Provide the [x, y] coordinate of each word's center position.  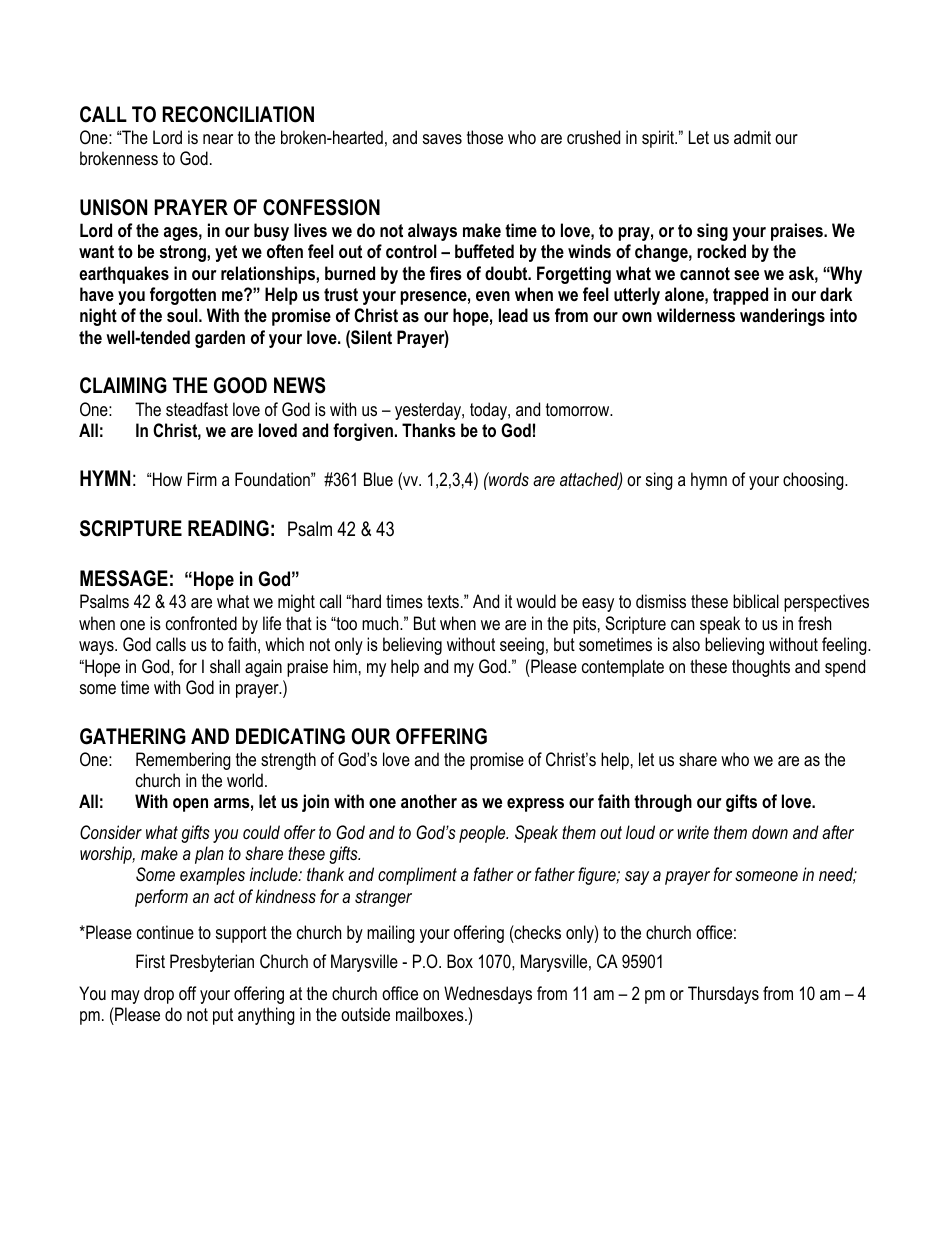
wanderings [782, 317]
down [770, 832]
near [218, 139]
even [493, 296]
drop [159, 995]
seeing [522, 646]
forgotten [183, 296]
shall [225, 666]
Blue [378, 479]
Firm [202, 479]
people [483, 834]
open [190, 805]
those [485, 137]
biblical [756, 601]
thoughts [761, 668]
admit [752, 137]
